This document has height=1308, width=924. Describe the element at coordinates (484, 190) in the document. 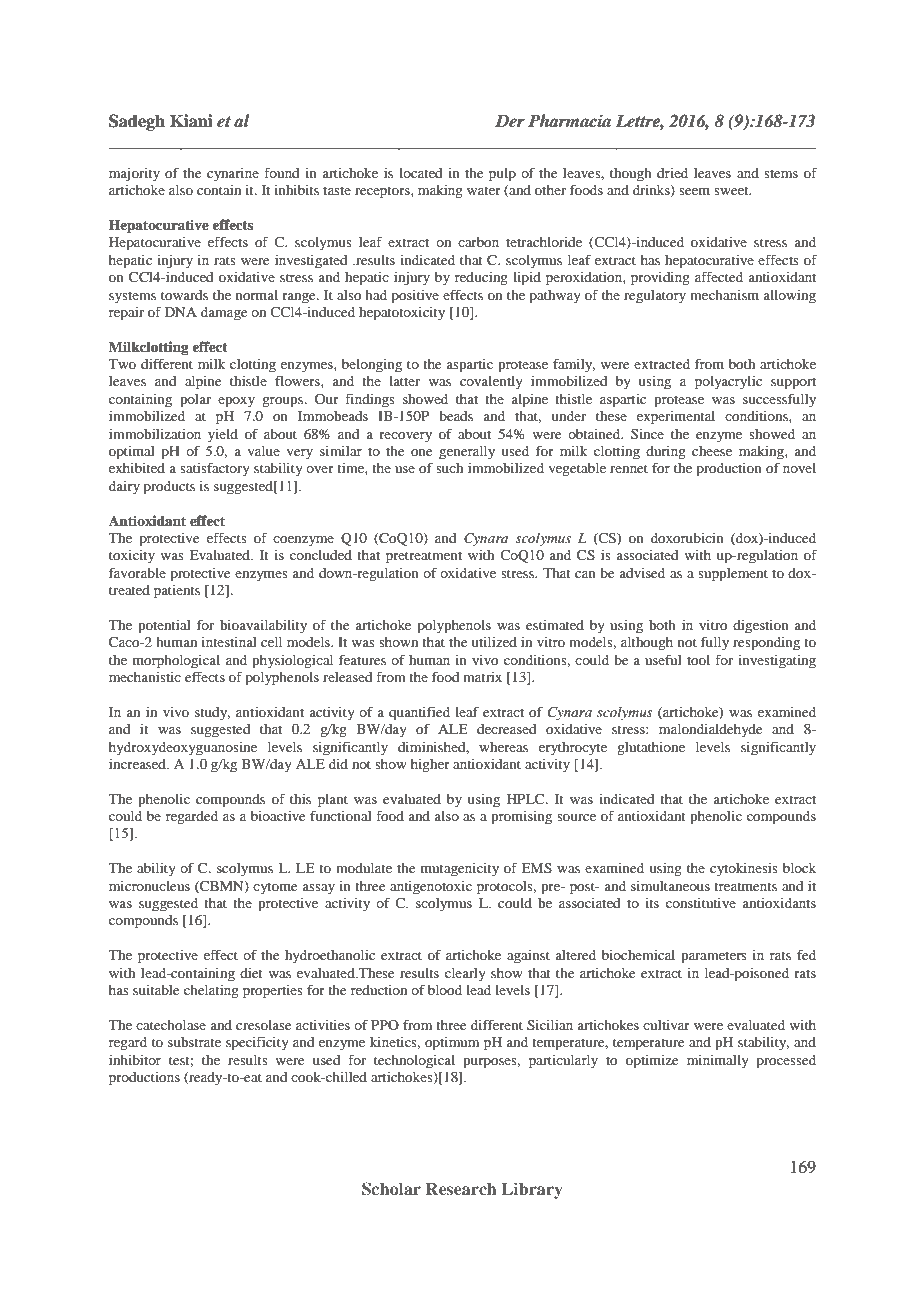

I see `water` at that location.
